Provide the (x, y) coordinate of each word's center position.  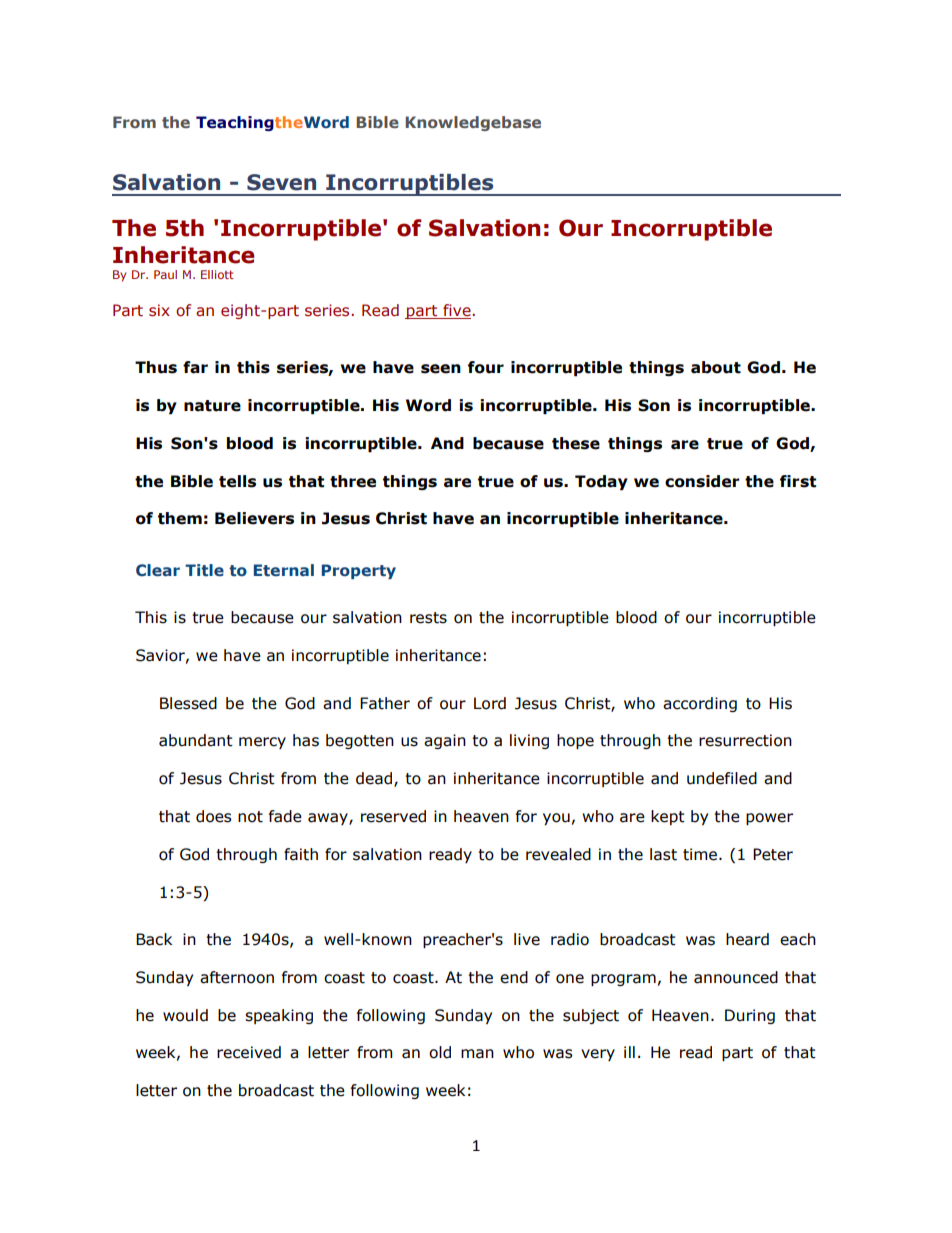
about (716, 367)
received (249, 1052)
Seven (281, 182)
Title (204, 570)
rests (428, 618)
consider (702, 481)
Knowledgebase (473, 123)
